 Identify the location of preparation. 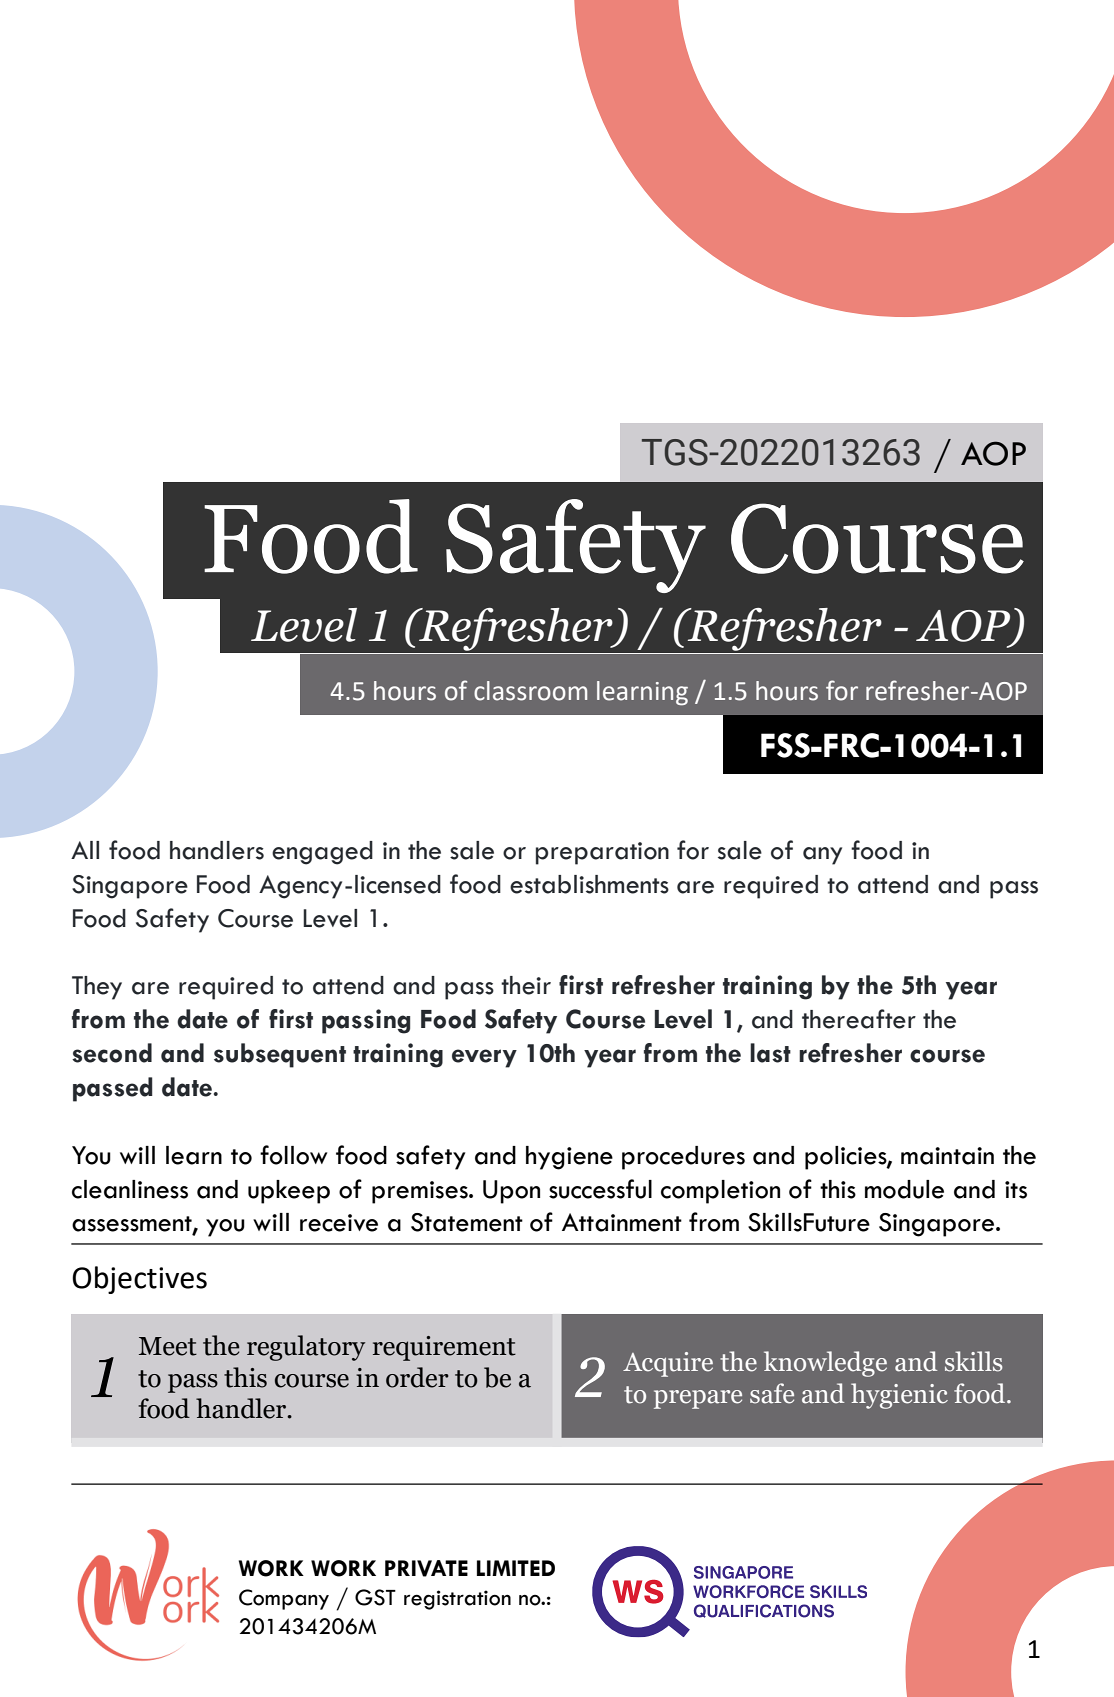
(602, 853).
